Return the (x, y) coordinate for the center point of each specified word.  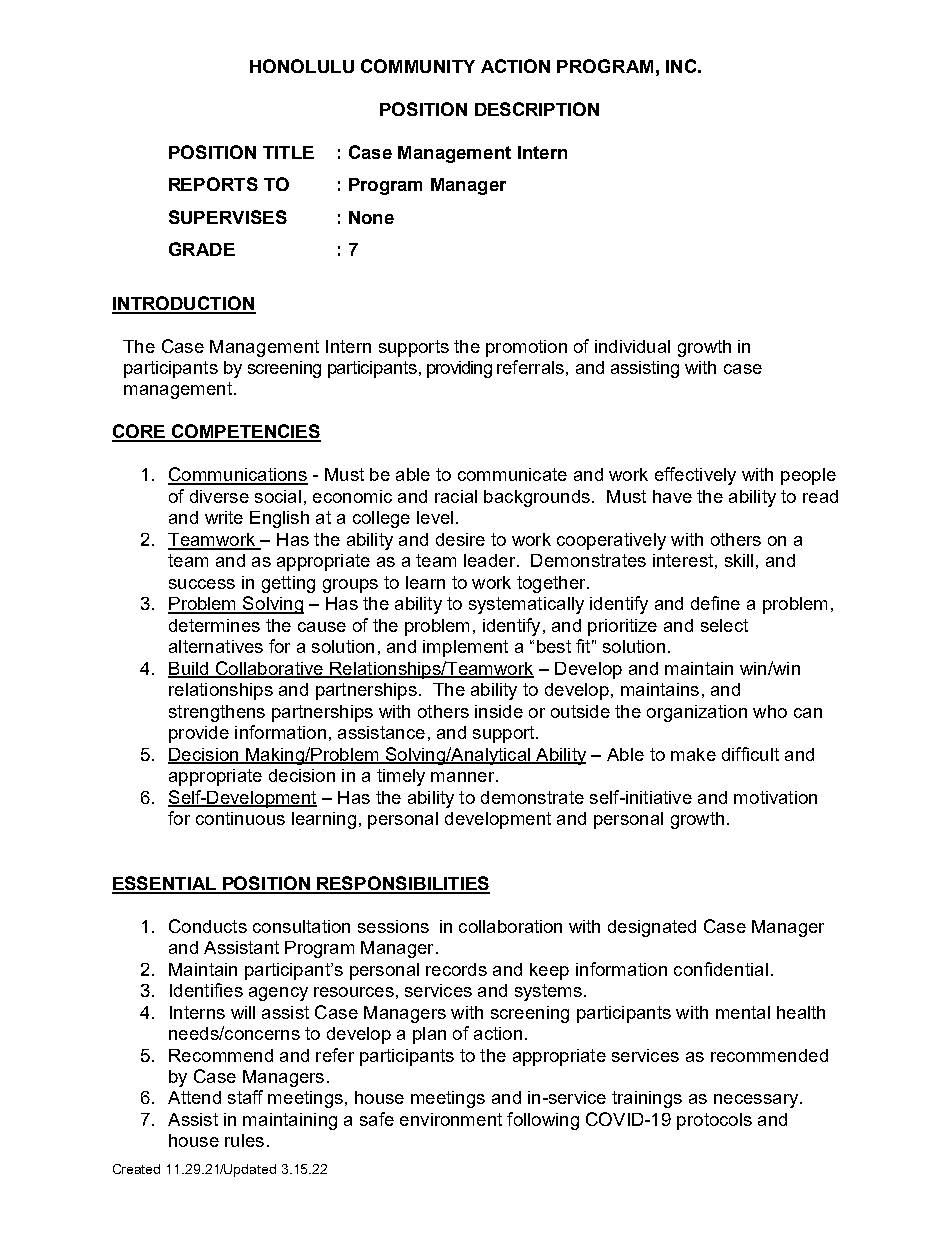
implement (465, 648)
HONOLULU (302, 66)
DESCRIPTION (537, 109)
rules (244, 1140)
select (724, 625)
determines (214, 625)
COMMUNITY (418, 66)
